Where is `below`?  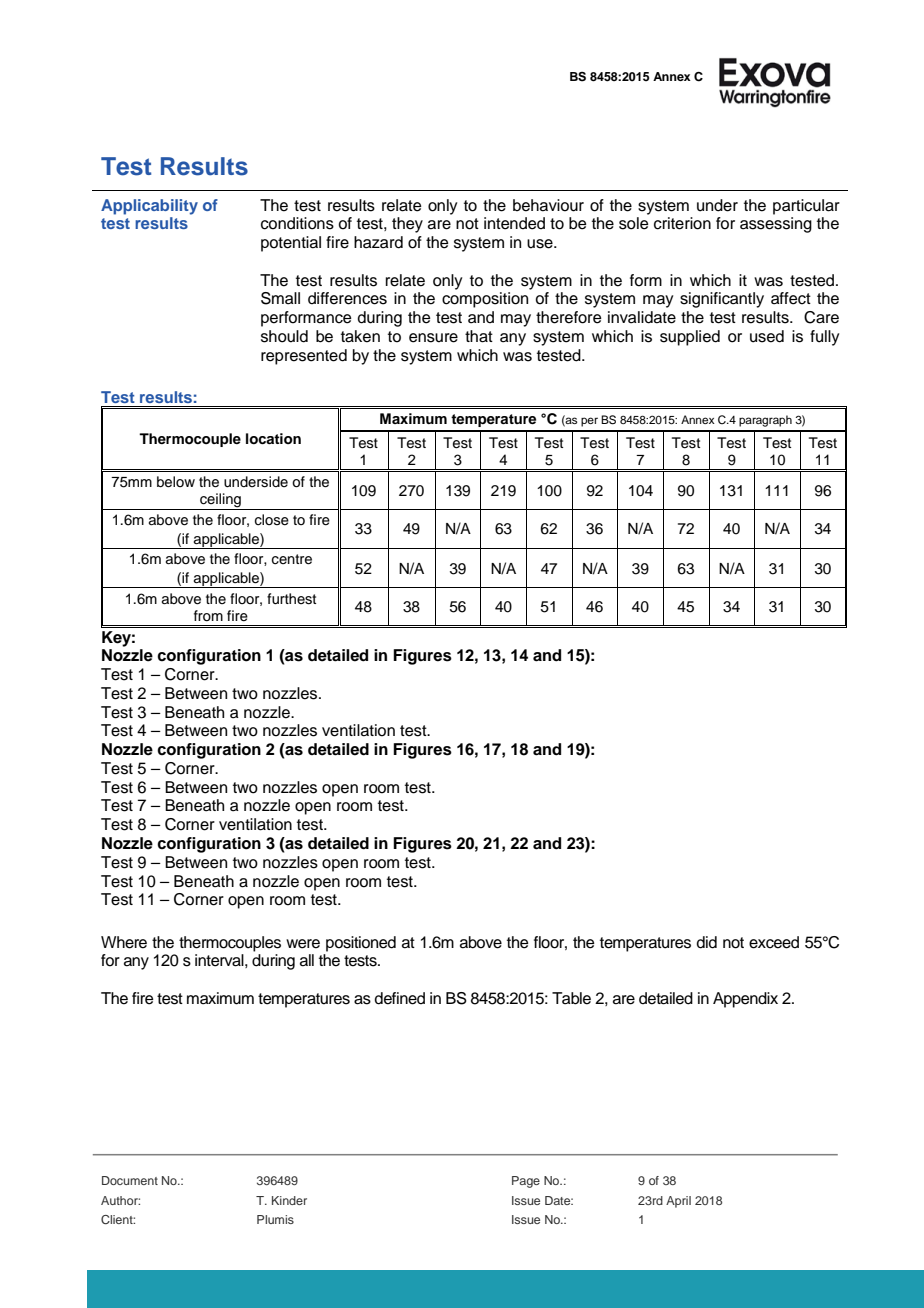 below is located at coordinates (176, 482).
